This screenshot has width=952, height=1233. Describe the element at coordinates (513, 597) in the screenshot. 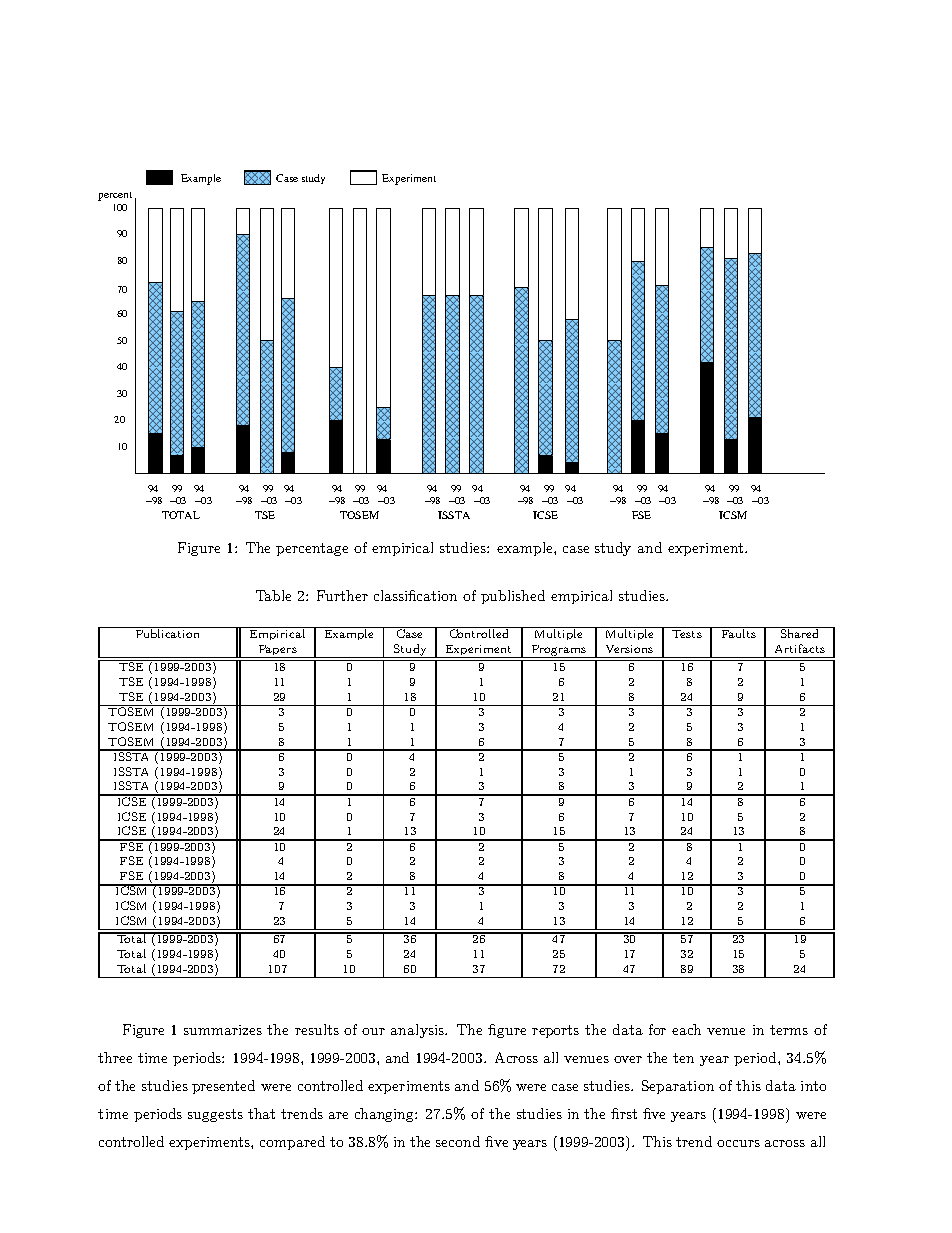

I see `published` at that location.
